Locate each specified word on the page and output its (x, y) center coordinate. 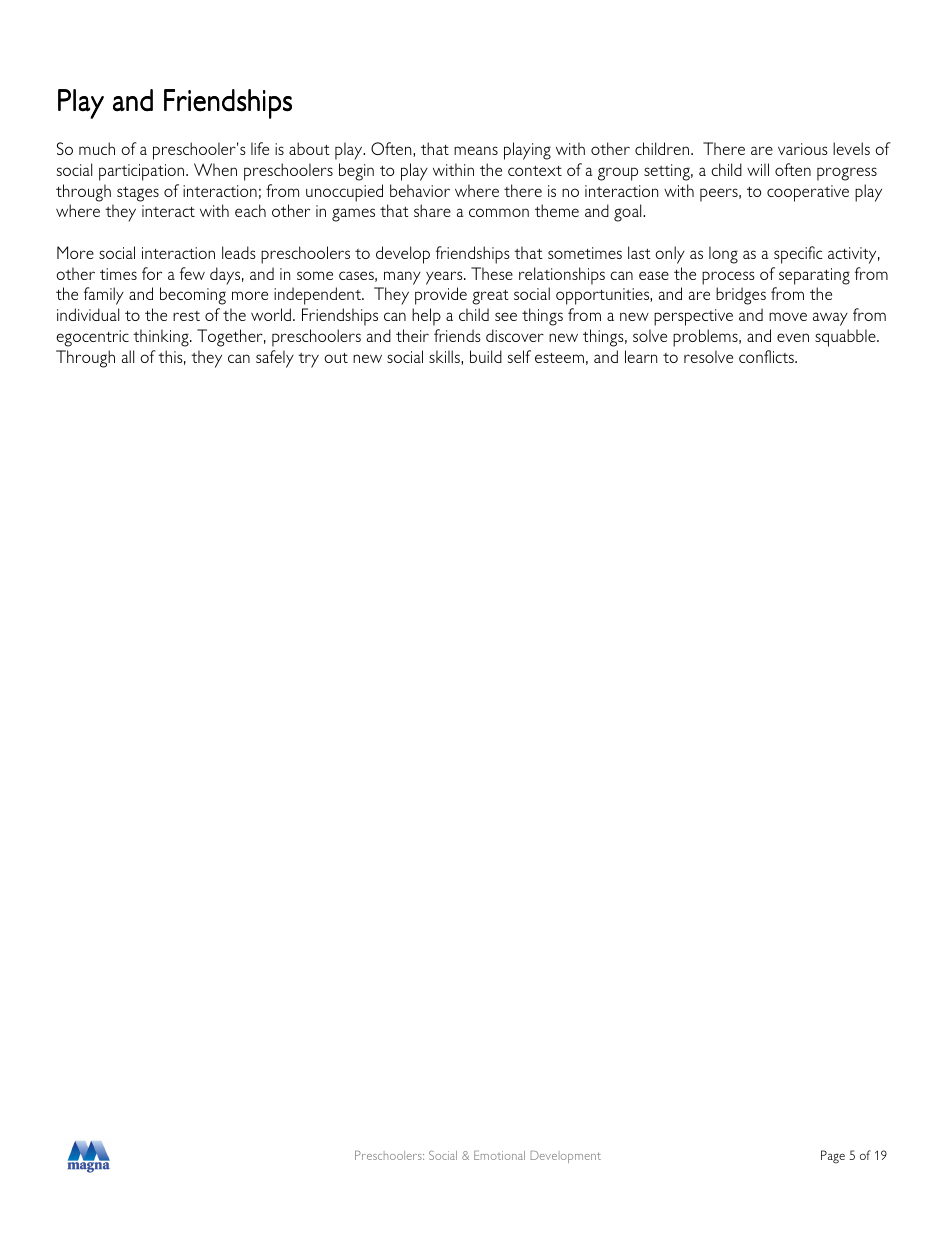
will (758, 169)
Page (833, 1157)
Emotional (499, 1155)
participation (143, 172)
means (476, 150)
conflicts (767, 356)
